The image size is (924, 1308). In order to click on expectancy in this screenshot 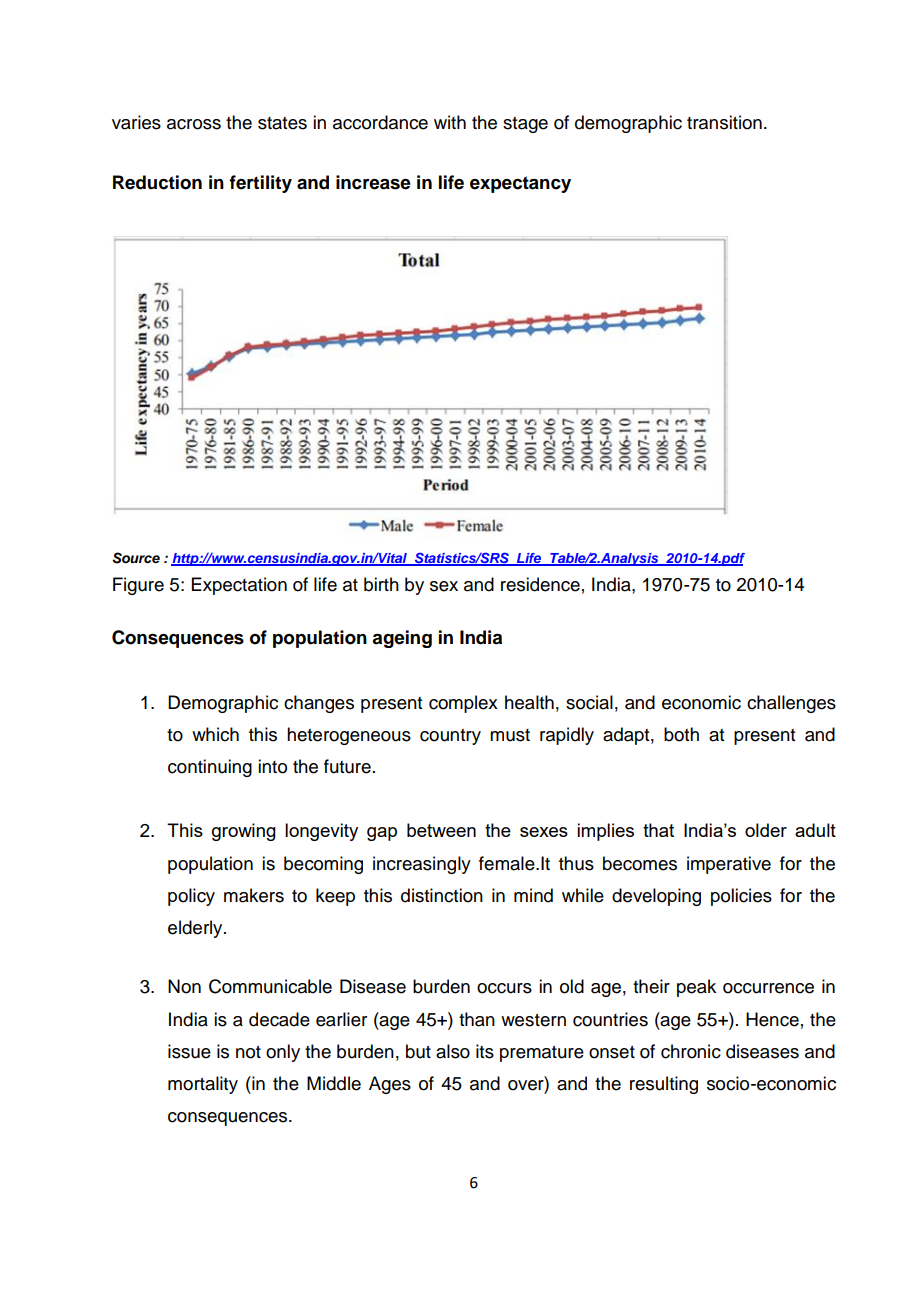, I will do `click(520, 184)`.
